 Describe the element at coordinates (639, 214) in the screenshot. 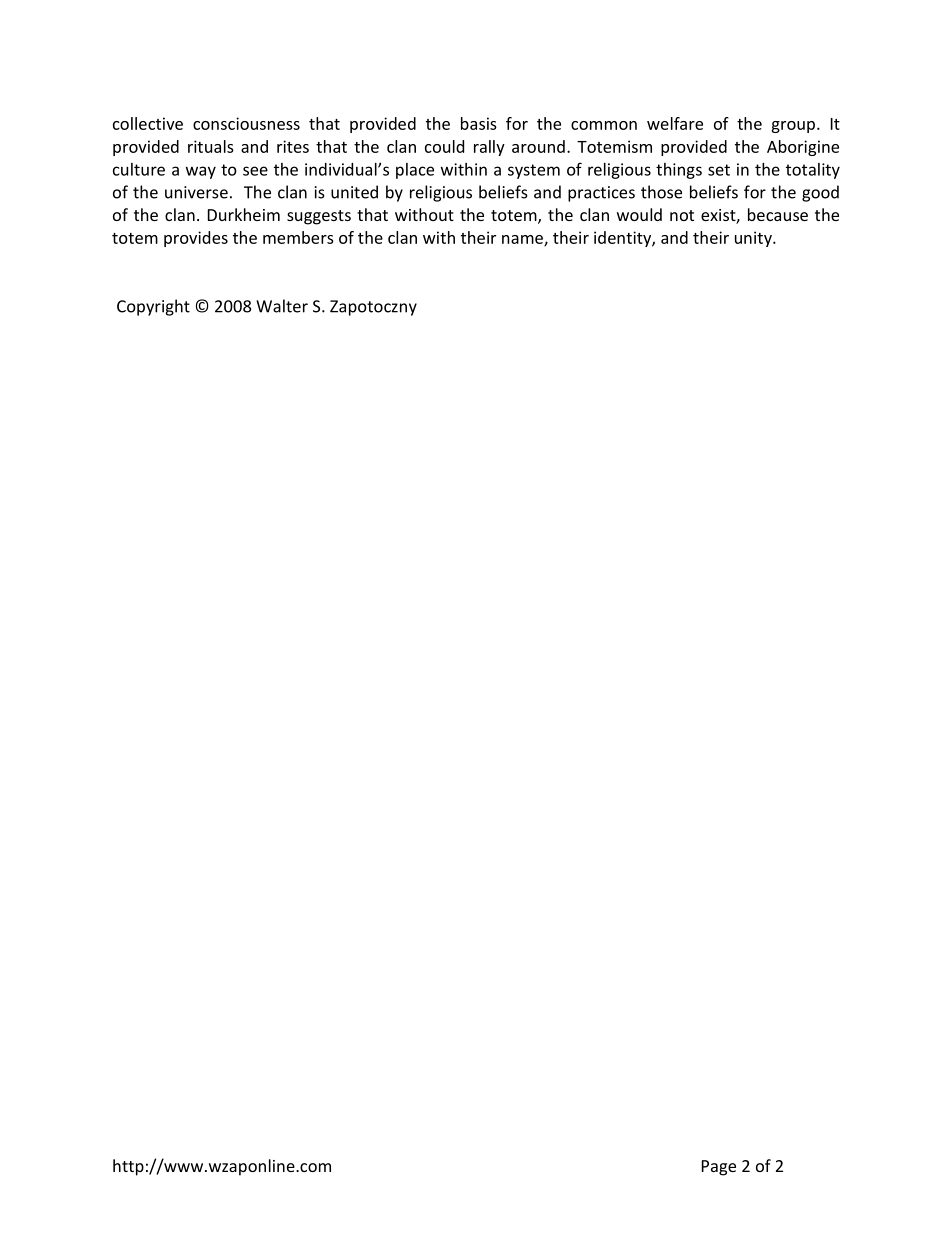

I see `would` at that location.
